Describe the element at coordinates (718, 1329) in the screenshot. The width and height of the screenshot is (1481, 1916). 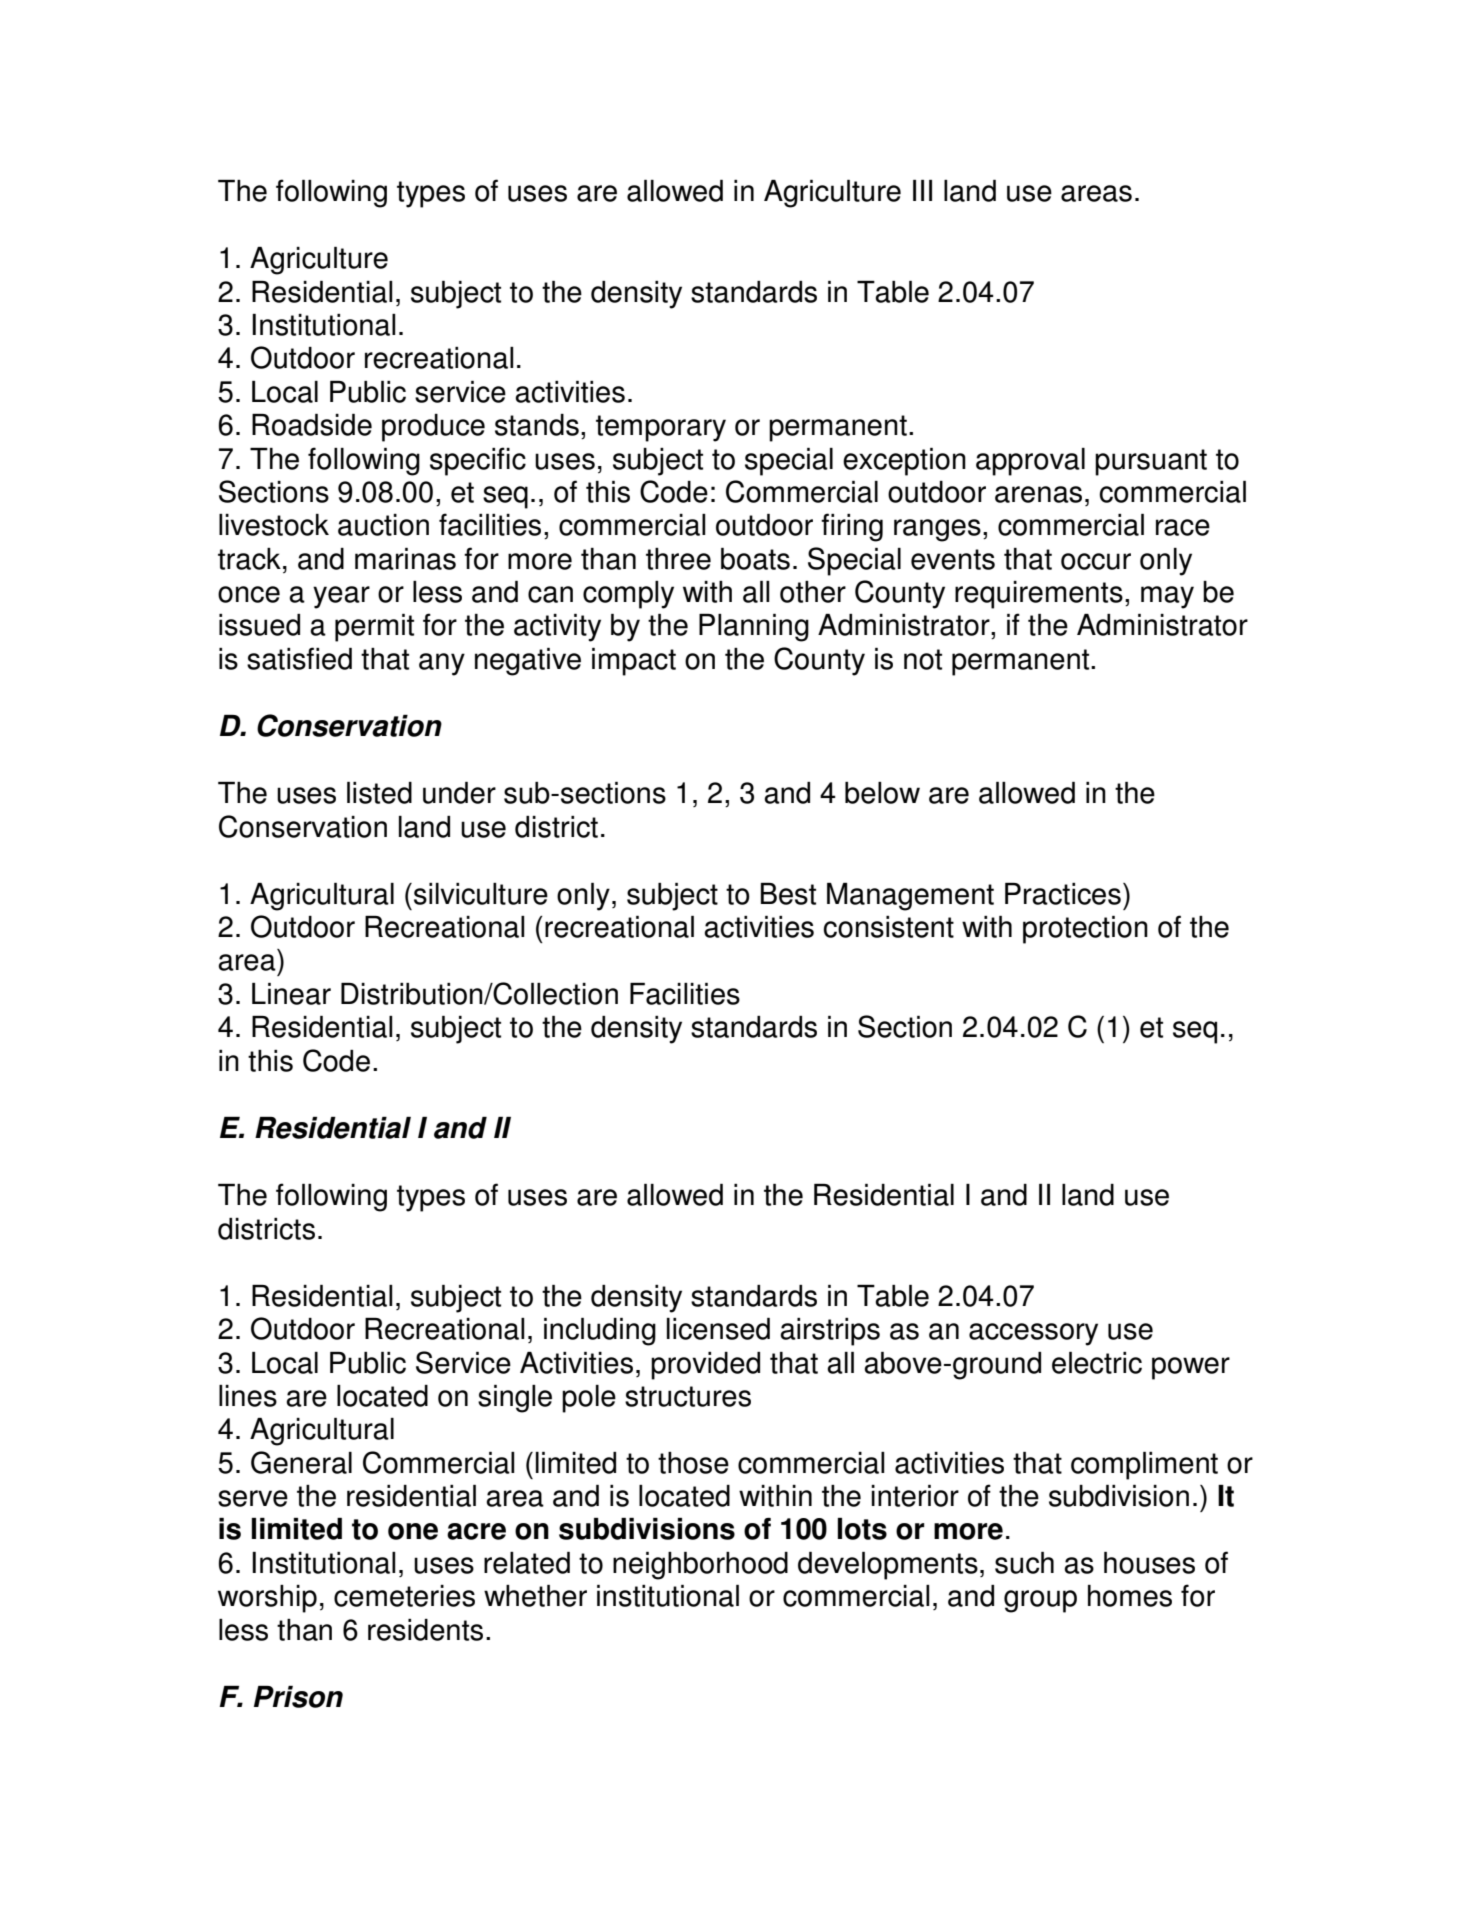
I see `licensed` at that location.
